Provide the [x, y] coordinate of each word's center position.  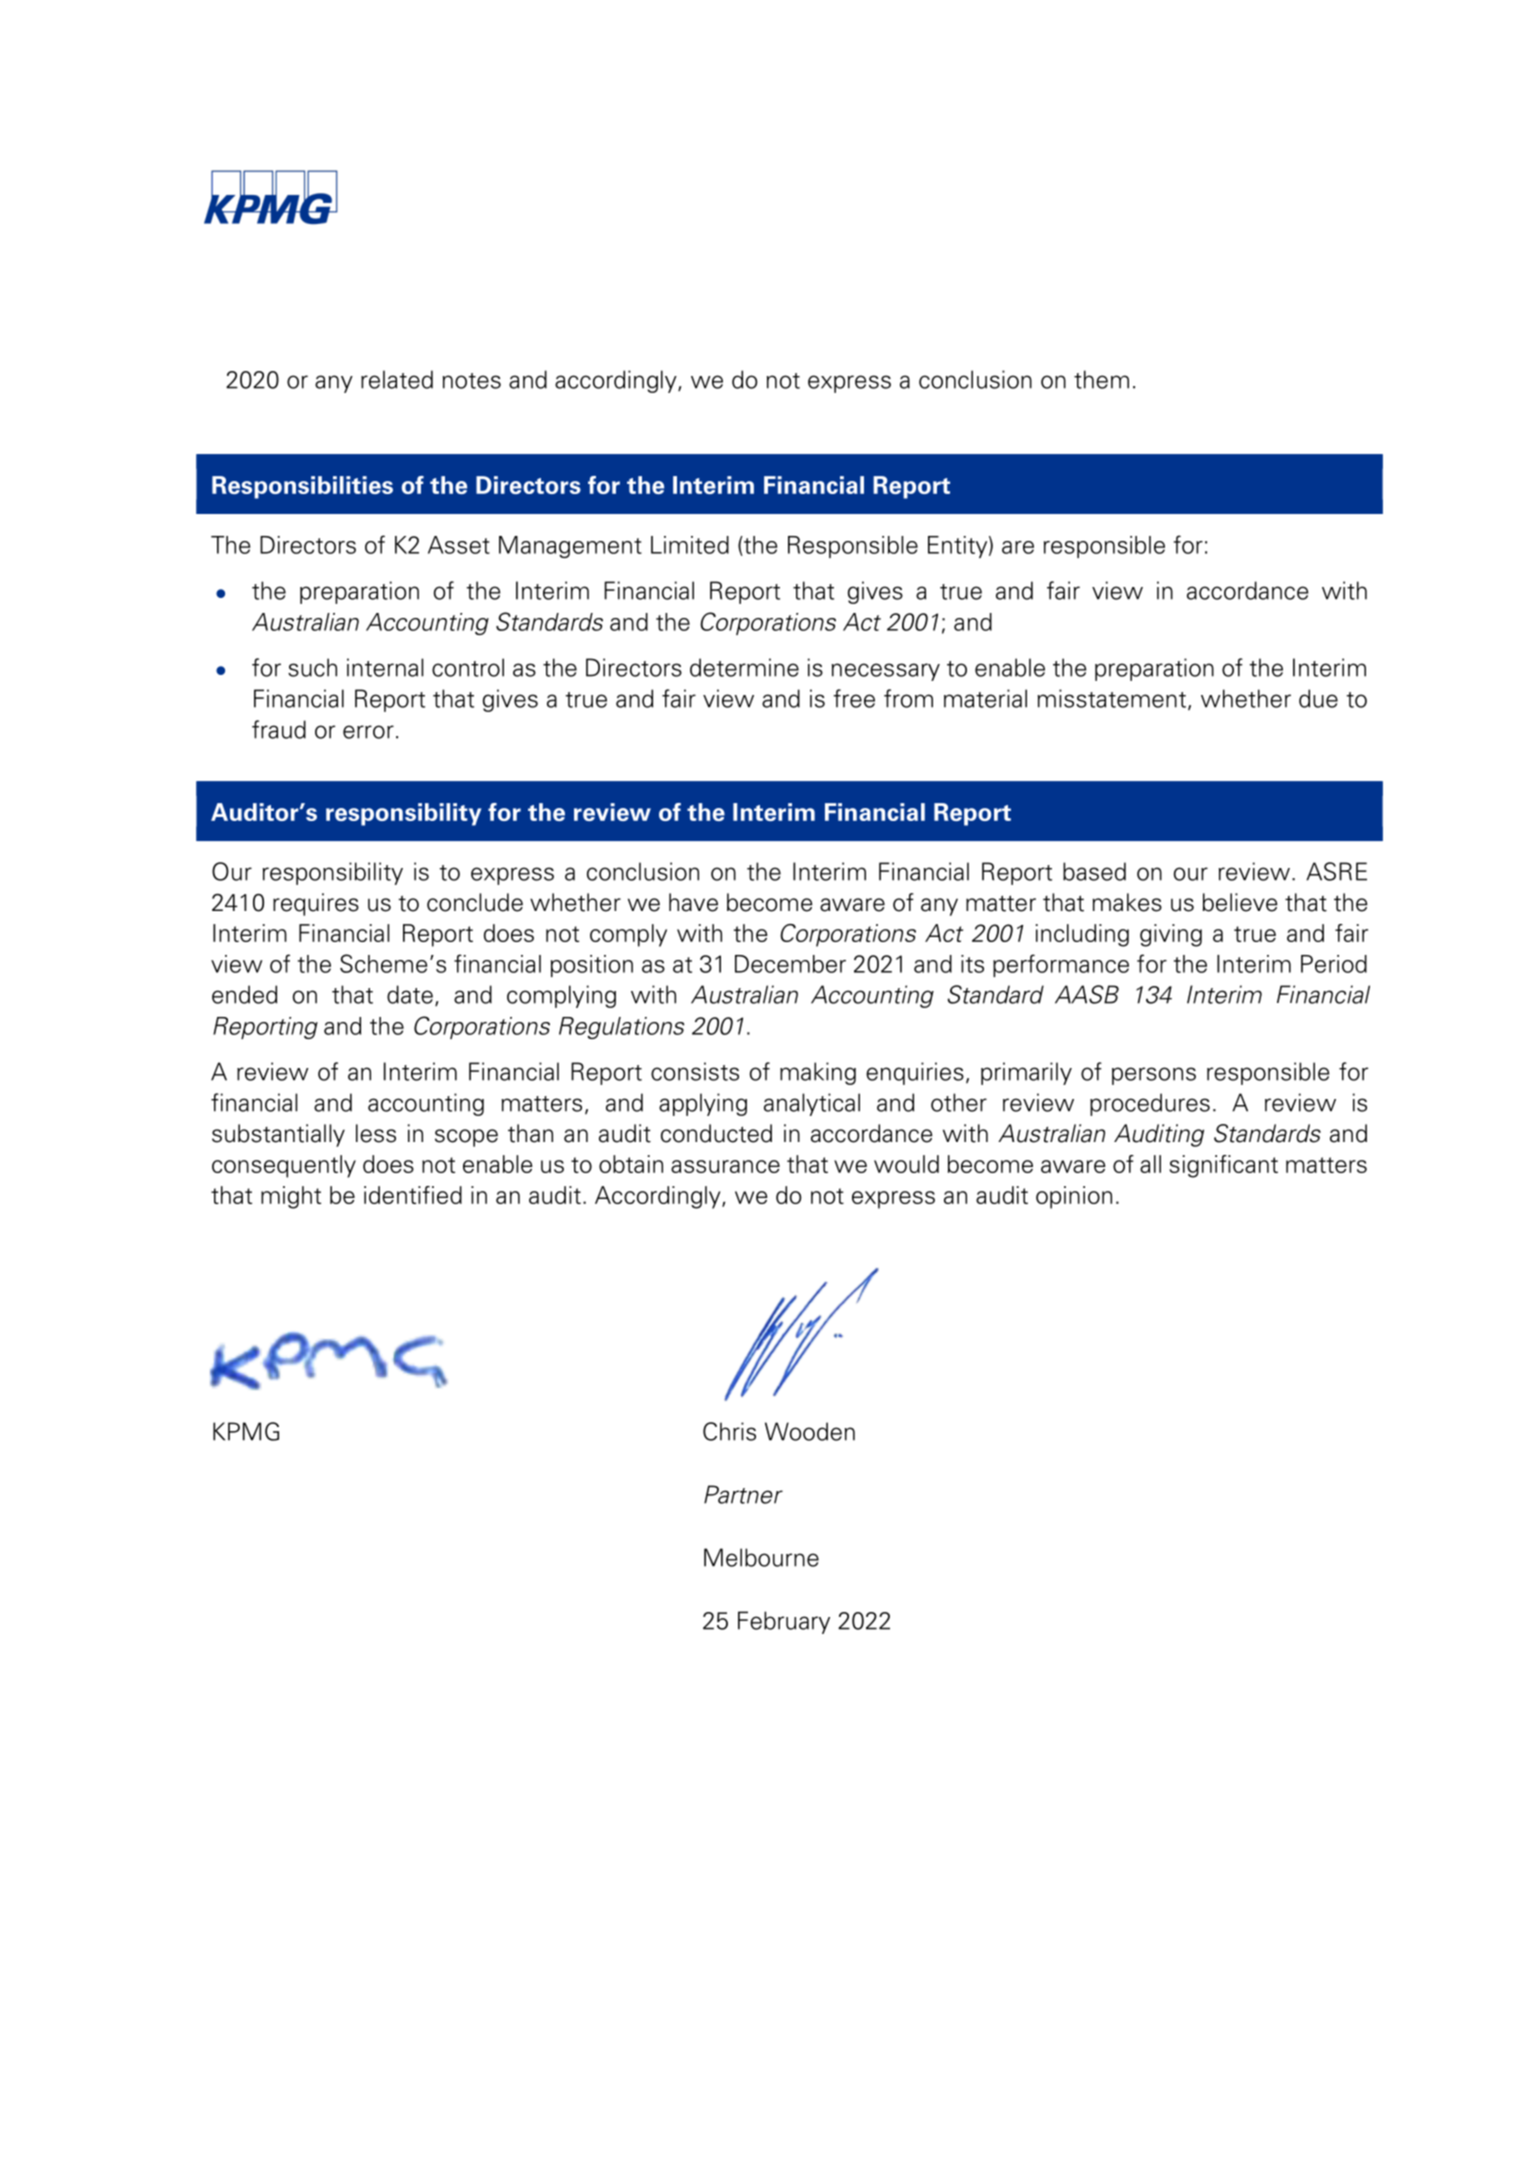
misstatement [1112, 698]
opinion [1074, 1197]
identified [413, 1195]
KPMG [246, 1431]
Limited [690, 545]
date [410, 994]
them [1101, 379]
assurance [725, 1166]
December [790, 964]
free [854, 698]
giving [1171, 935]
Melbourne [761, 1557]
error [368, 732]
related [397, 379]
